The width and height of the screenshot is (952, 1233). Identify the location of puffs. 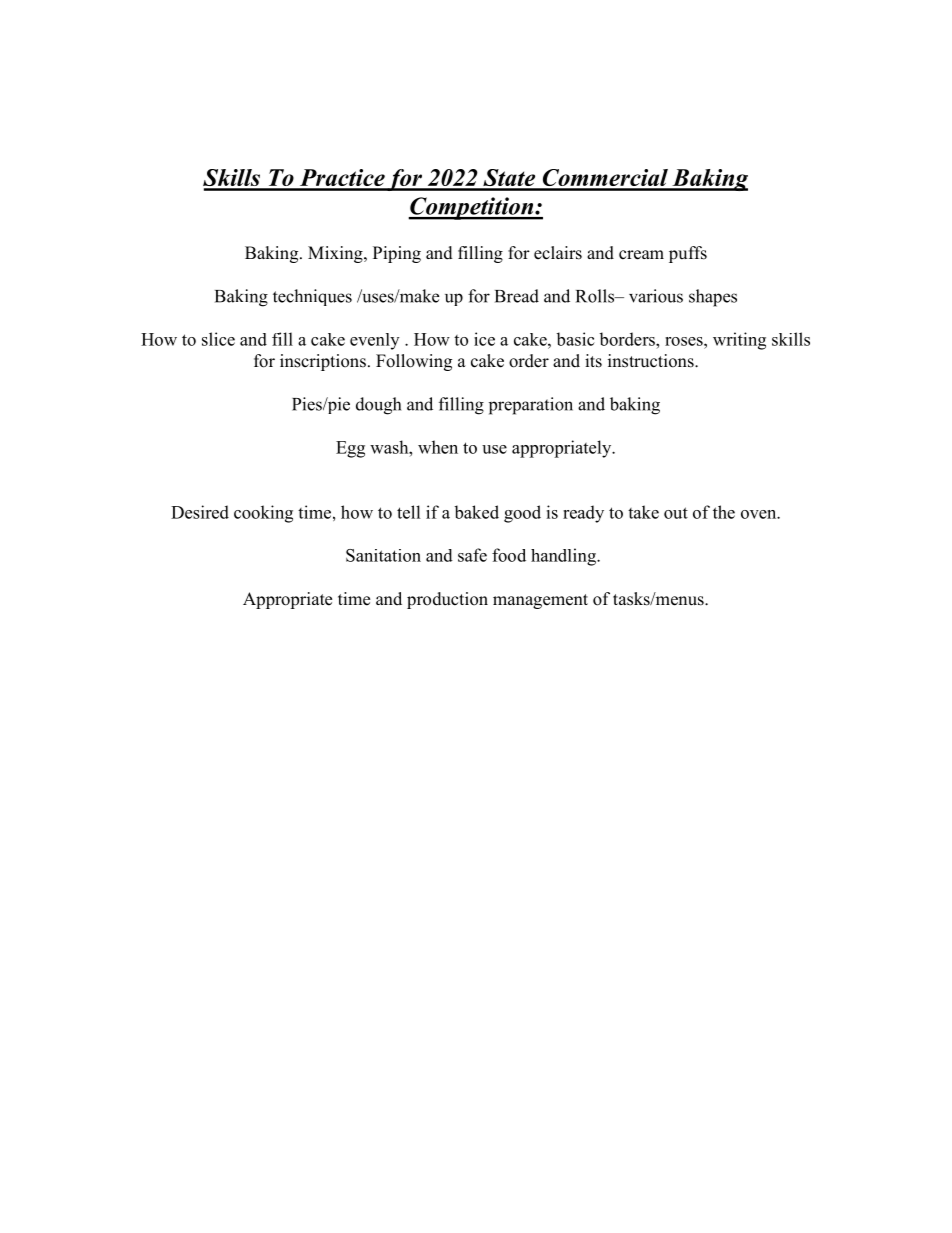
(688, 254).
